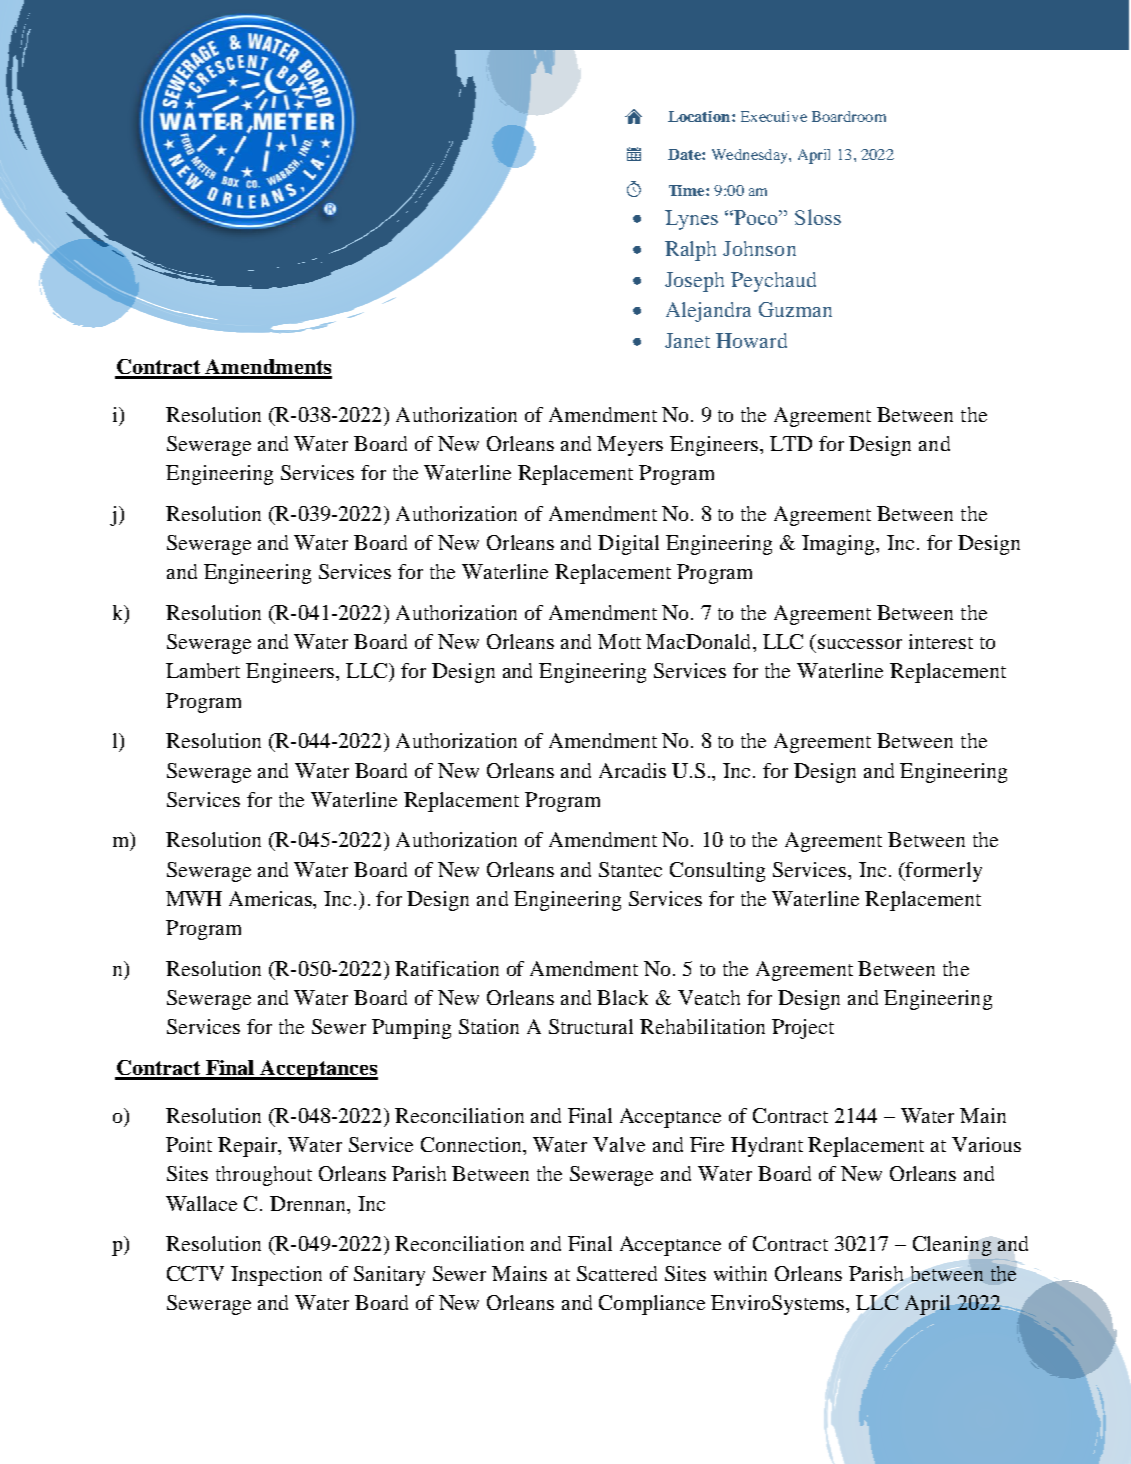 This page has height=1464, width=1131. What do you see at coordinates (276, 1276) in the page?
I see `Inspection` at bounding box center [276, 1276].
